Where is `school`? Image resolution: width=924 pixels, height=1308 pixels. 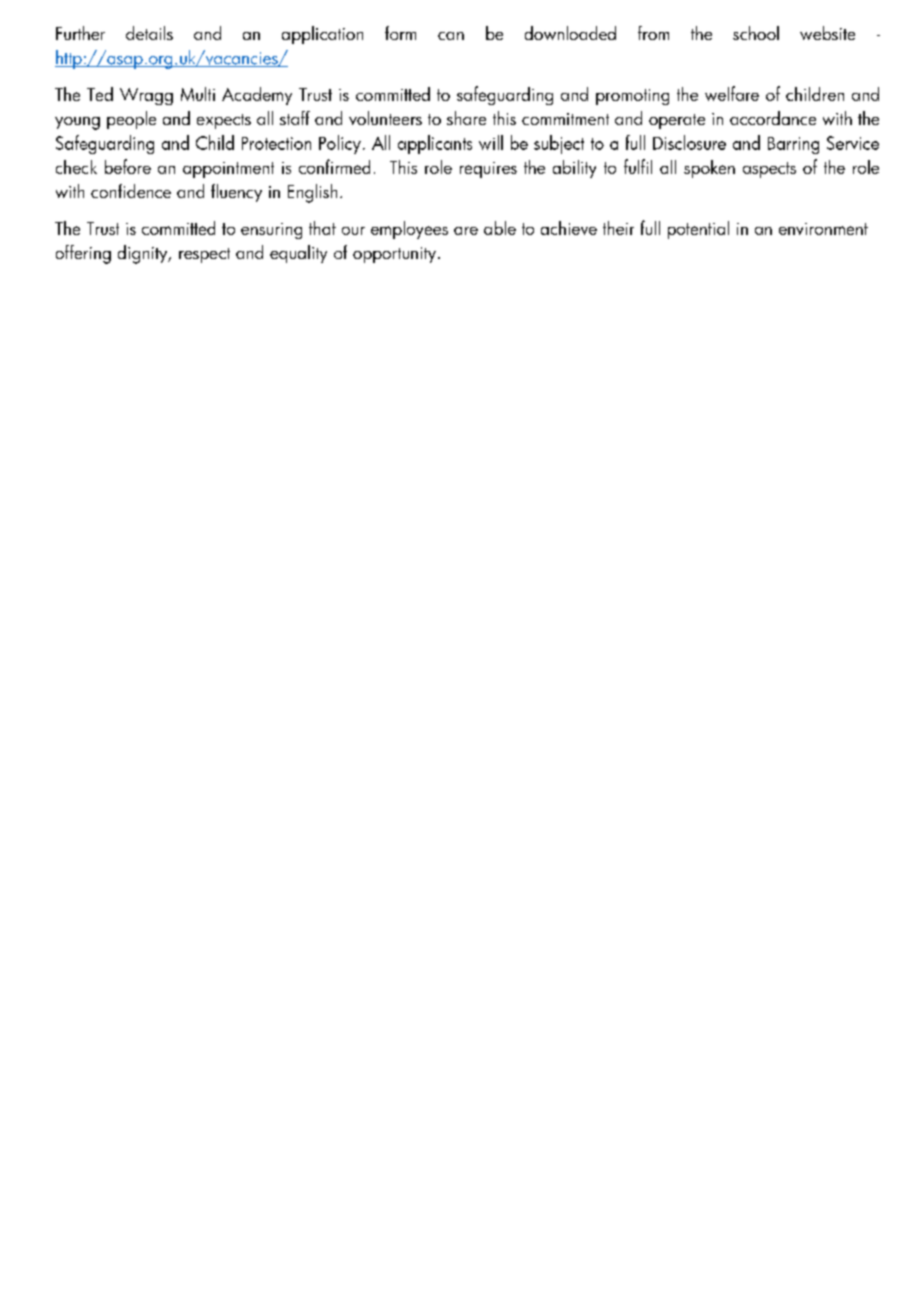 school is located at coordinates (756, 33).
